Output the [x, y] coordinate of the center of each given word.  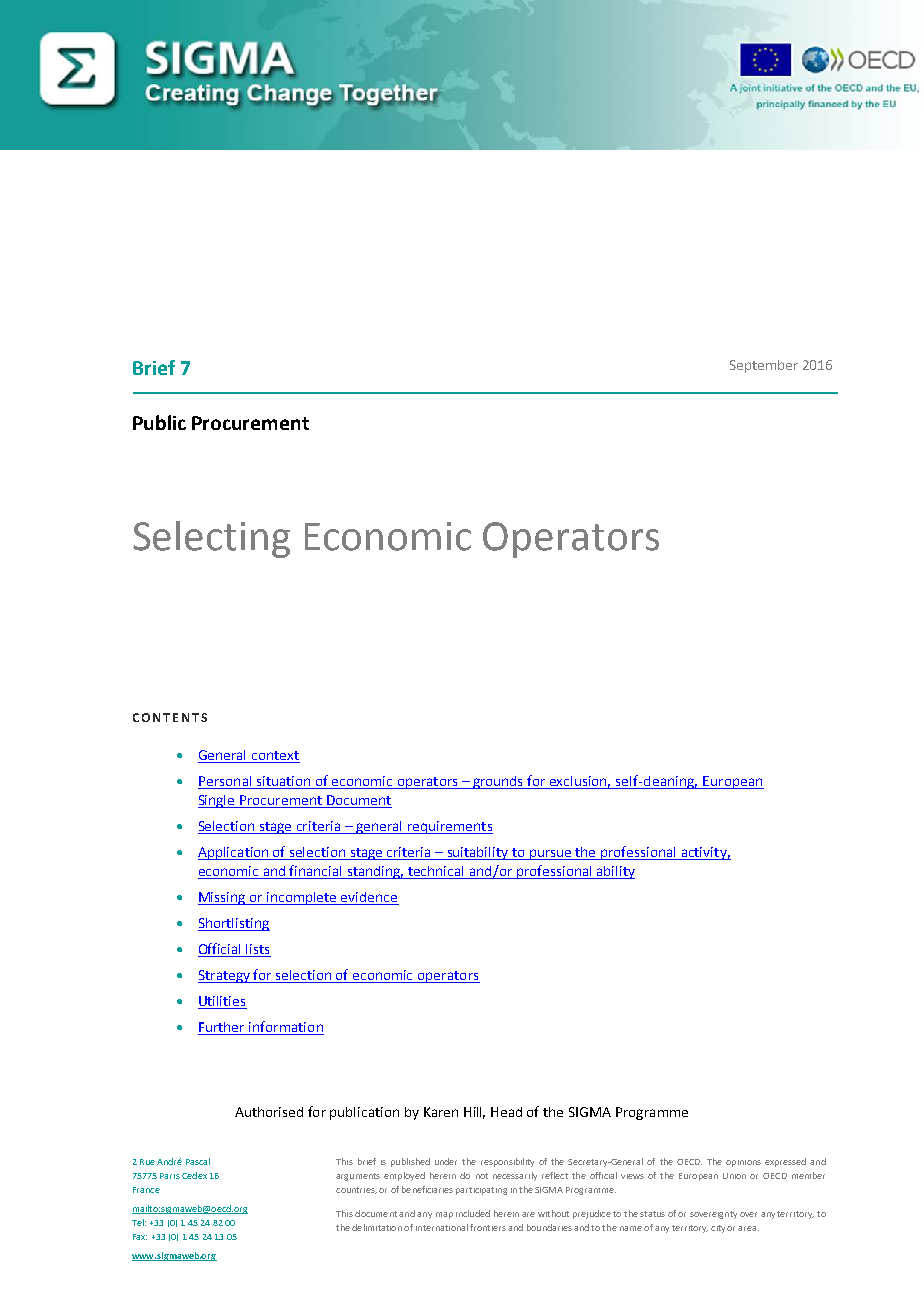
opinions [743, 1163]
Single [217, 801]
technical [436, 872]
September [764, 366]
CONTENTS [170, 717]
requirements [449, 827]
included [473, 1213]
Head [506, 1112]
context [274, 757]
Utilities [222, 1002]
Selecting [211, 539]
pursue [550, 854]
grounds [498, 782]
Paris [170, 1176]
